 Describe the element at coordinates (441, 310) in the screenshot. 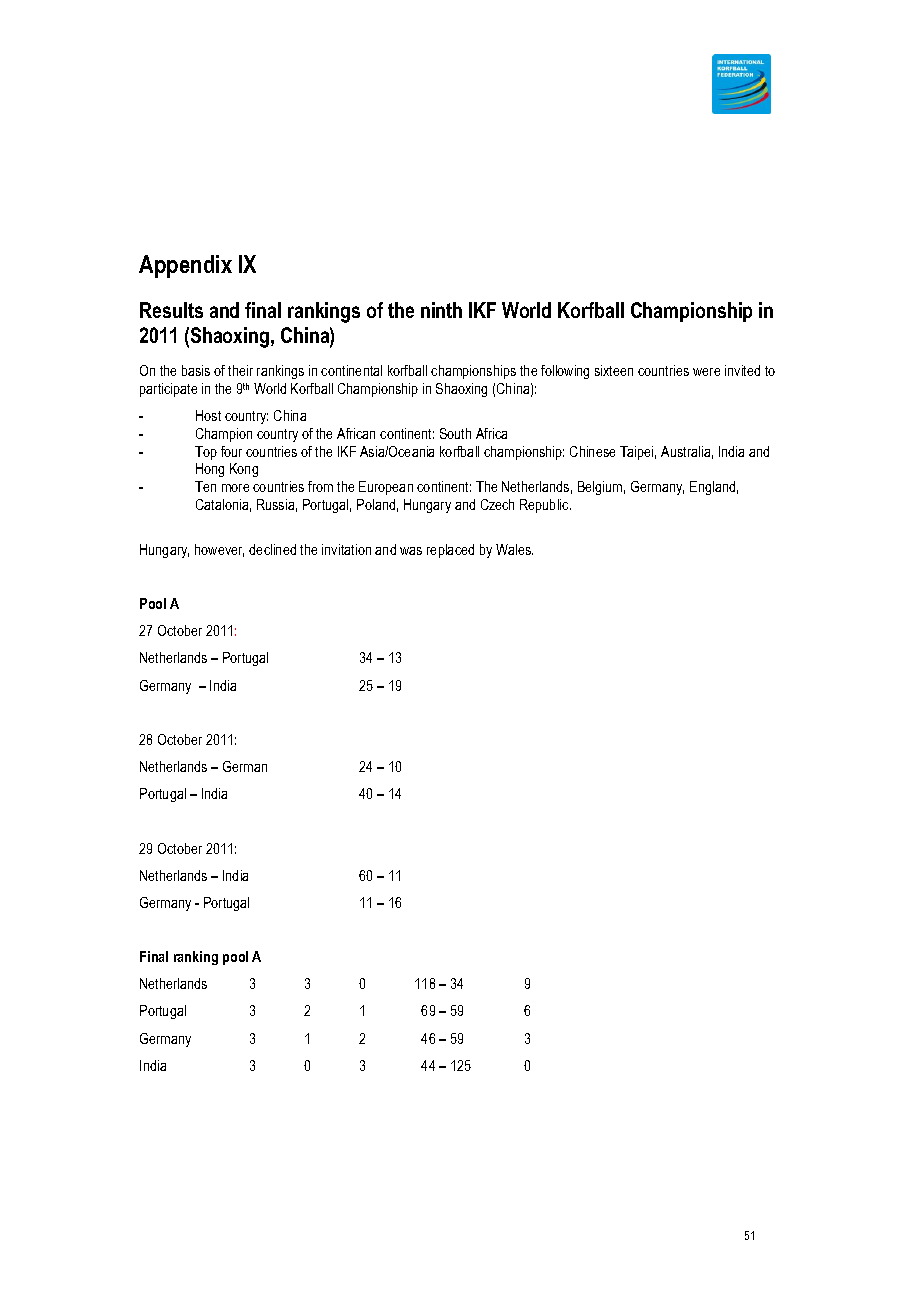

I see `ninth` at that location.
